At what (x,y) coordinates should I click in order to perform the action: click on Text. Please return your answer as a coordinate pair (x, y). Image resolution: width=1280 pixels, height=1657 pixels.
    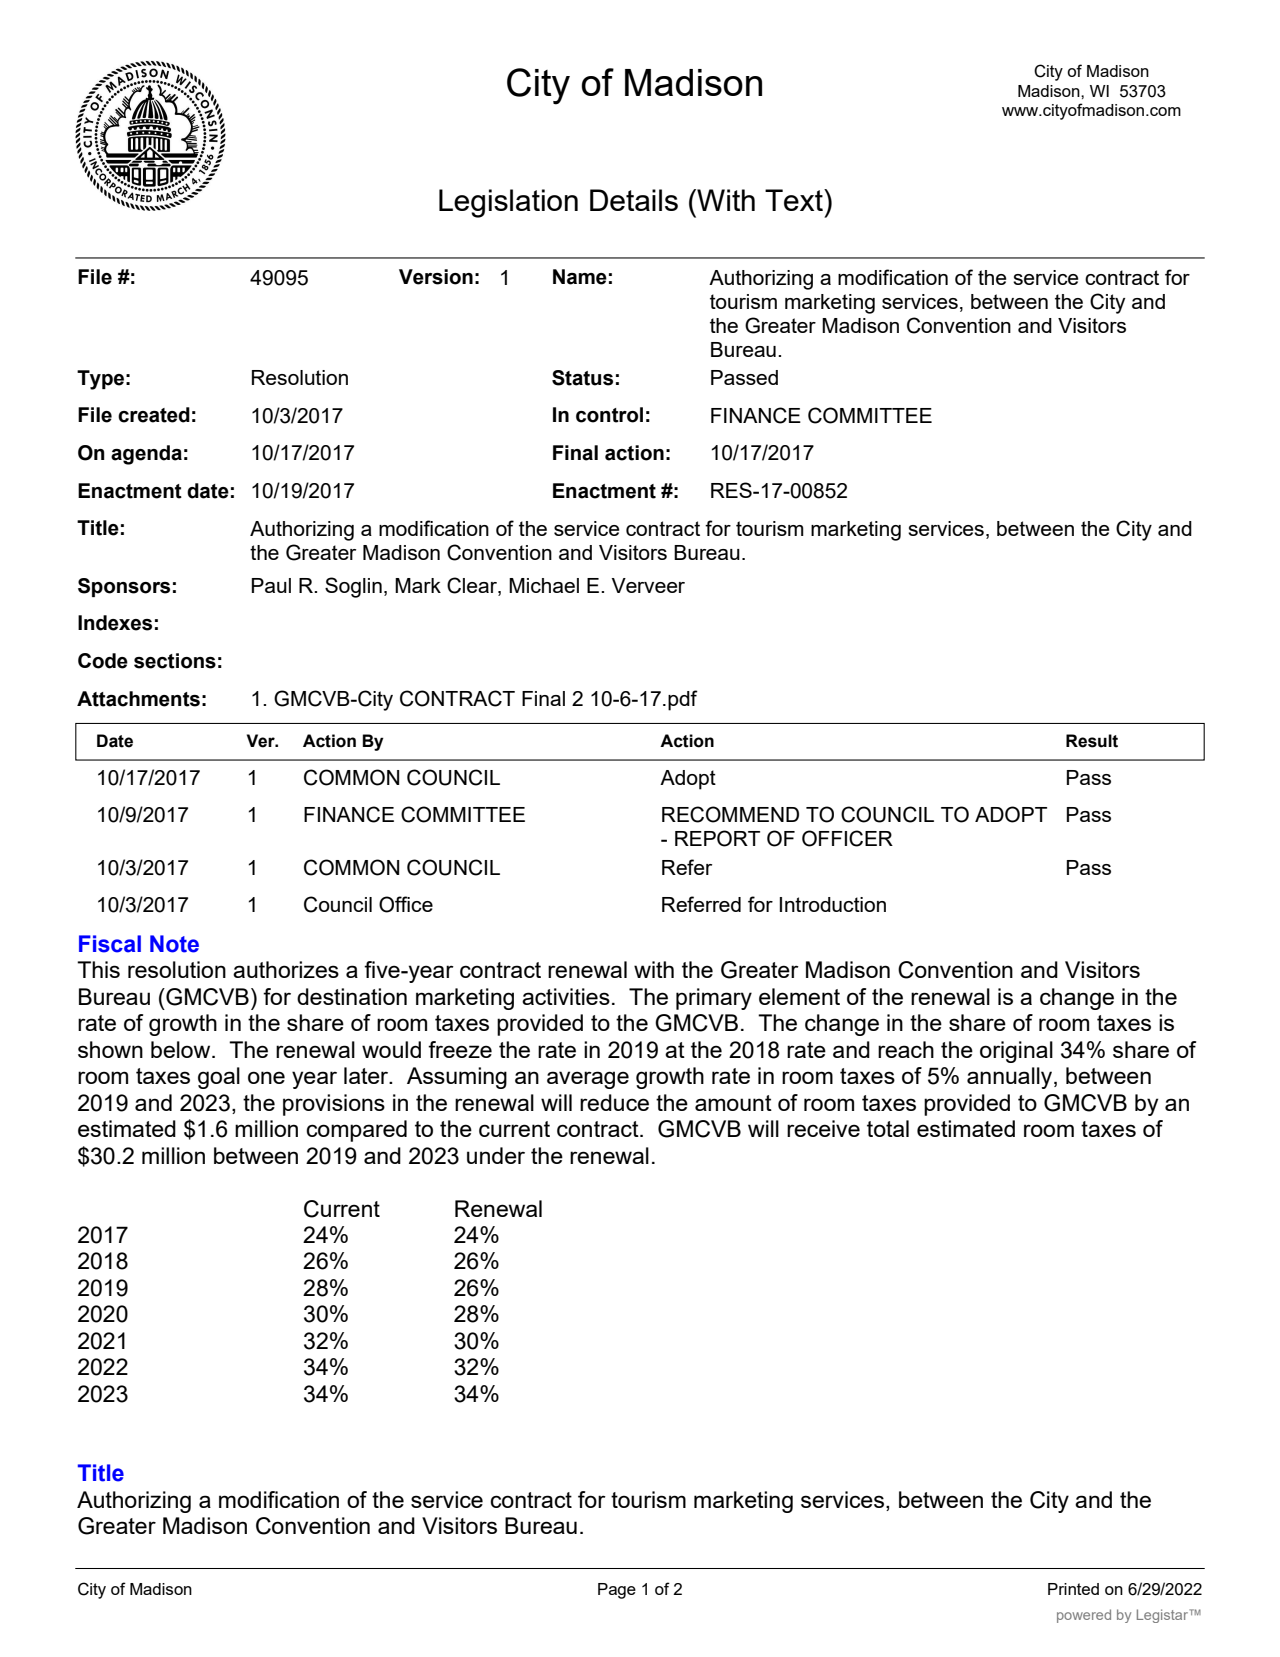
    Looking at the image, I should click on (795, 200).
